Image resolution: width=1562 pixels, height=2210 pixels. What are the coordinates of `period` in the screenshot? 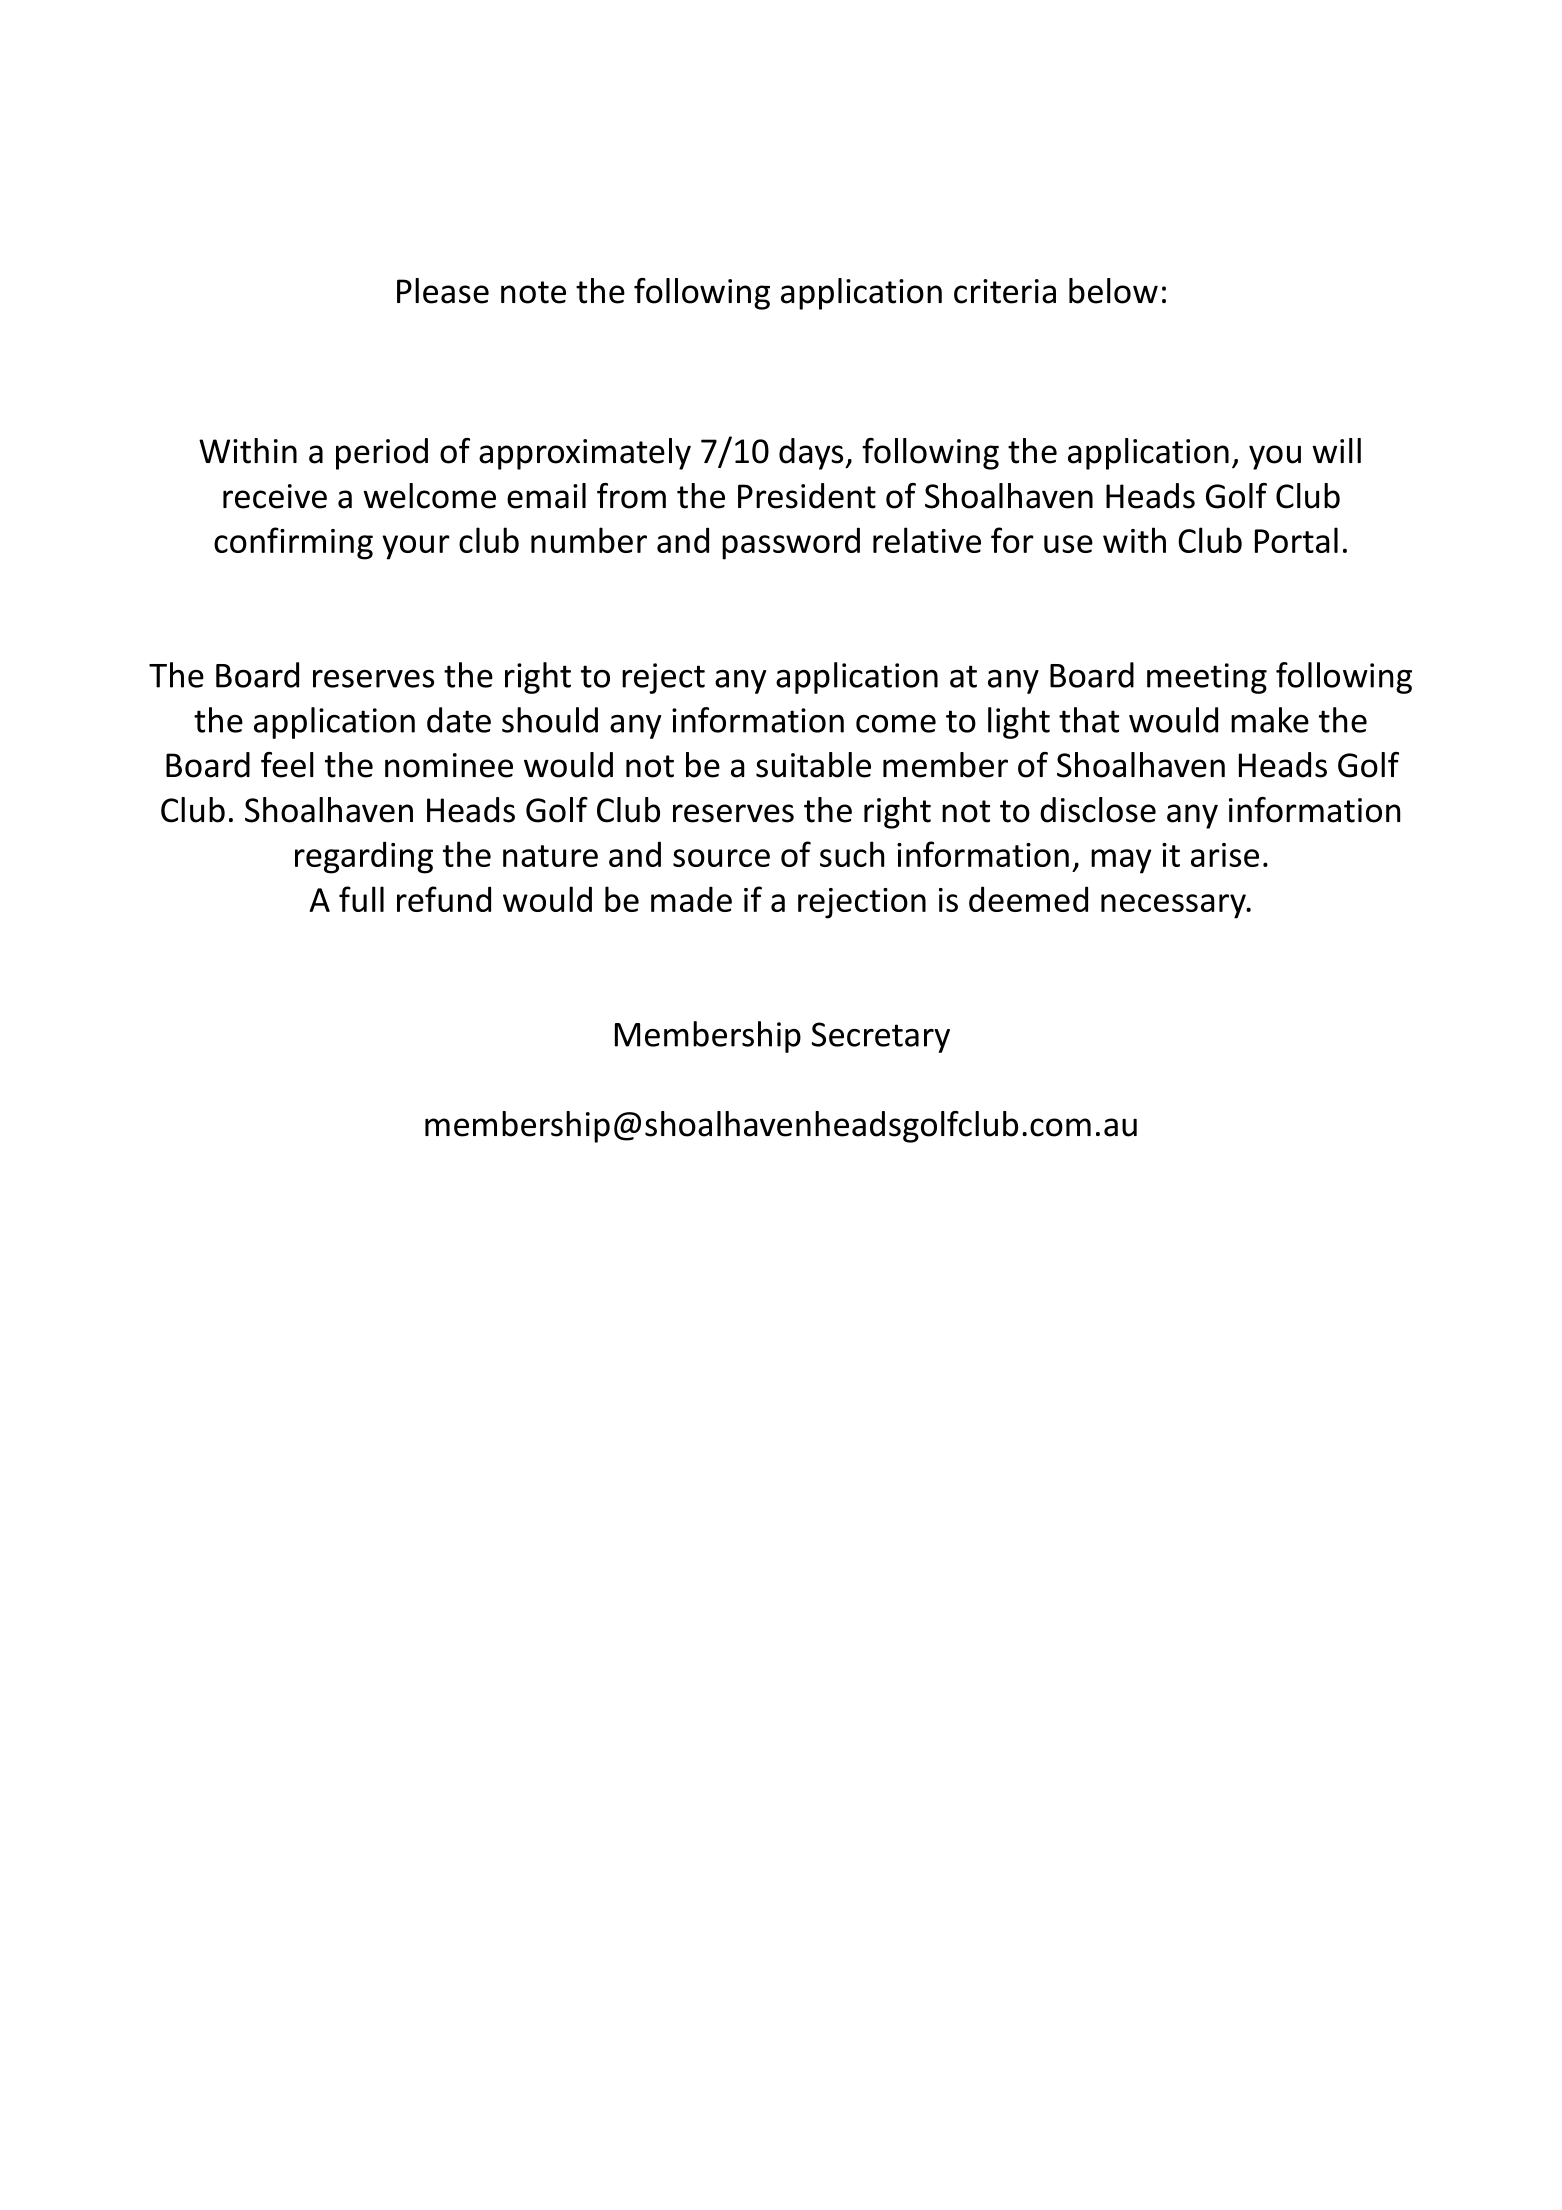 It's located at (382, 454).
